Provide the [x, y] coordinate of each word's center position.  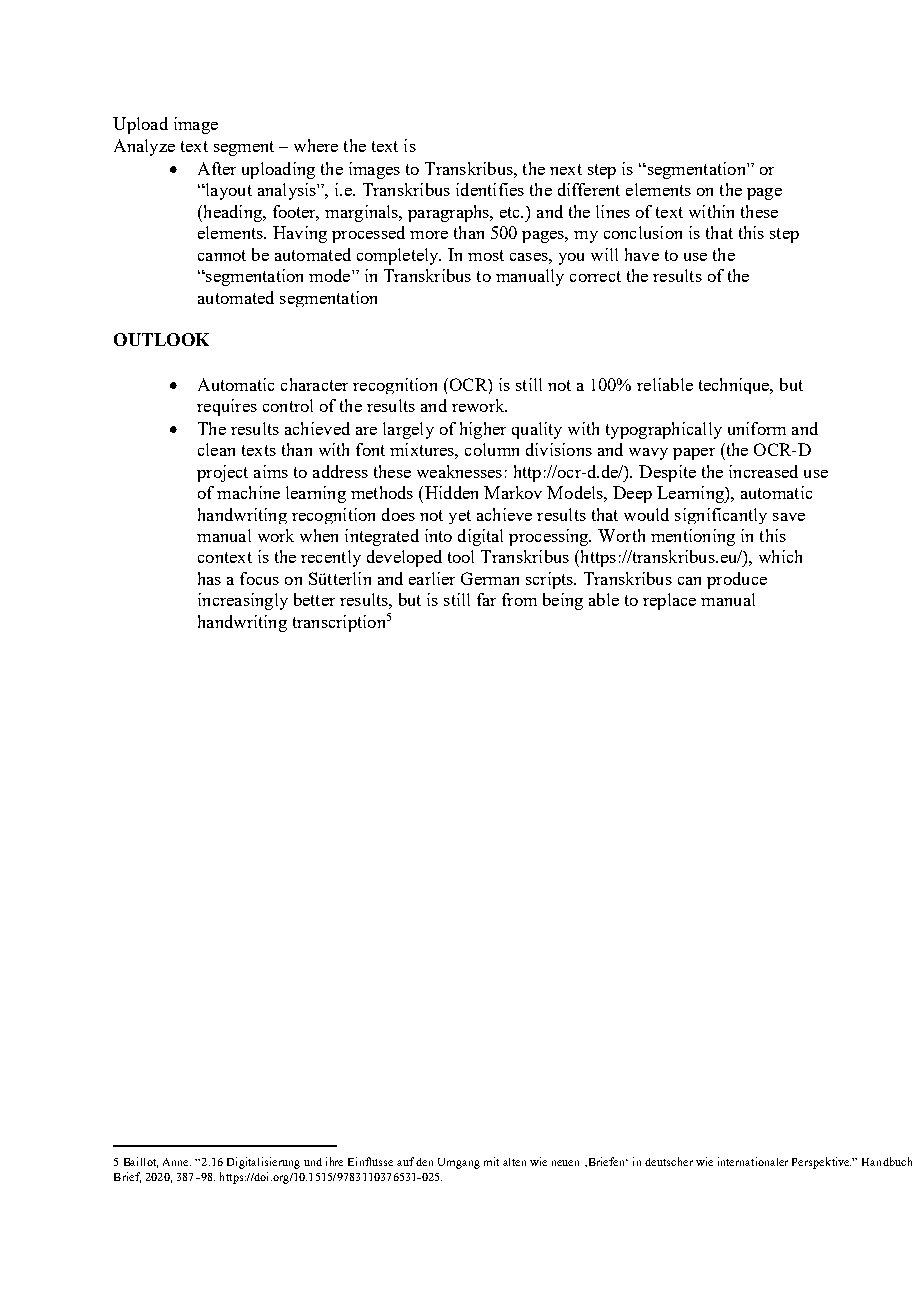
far [486, 599]
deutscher [669, 1161]
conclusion [643, 232]
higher [483, 430]
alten [514, 1162]
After [217, 168]
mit [491, 1161]
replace [669, 601]
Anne [177, 1162]
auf [405, 1161]
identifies [490, 189]
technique [735, 386]
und [313, 1162]
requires [227, 407]
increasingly [243, 601]
